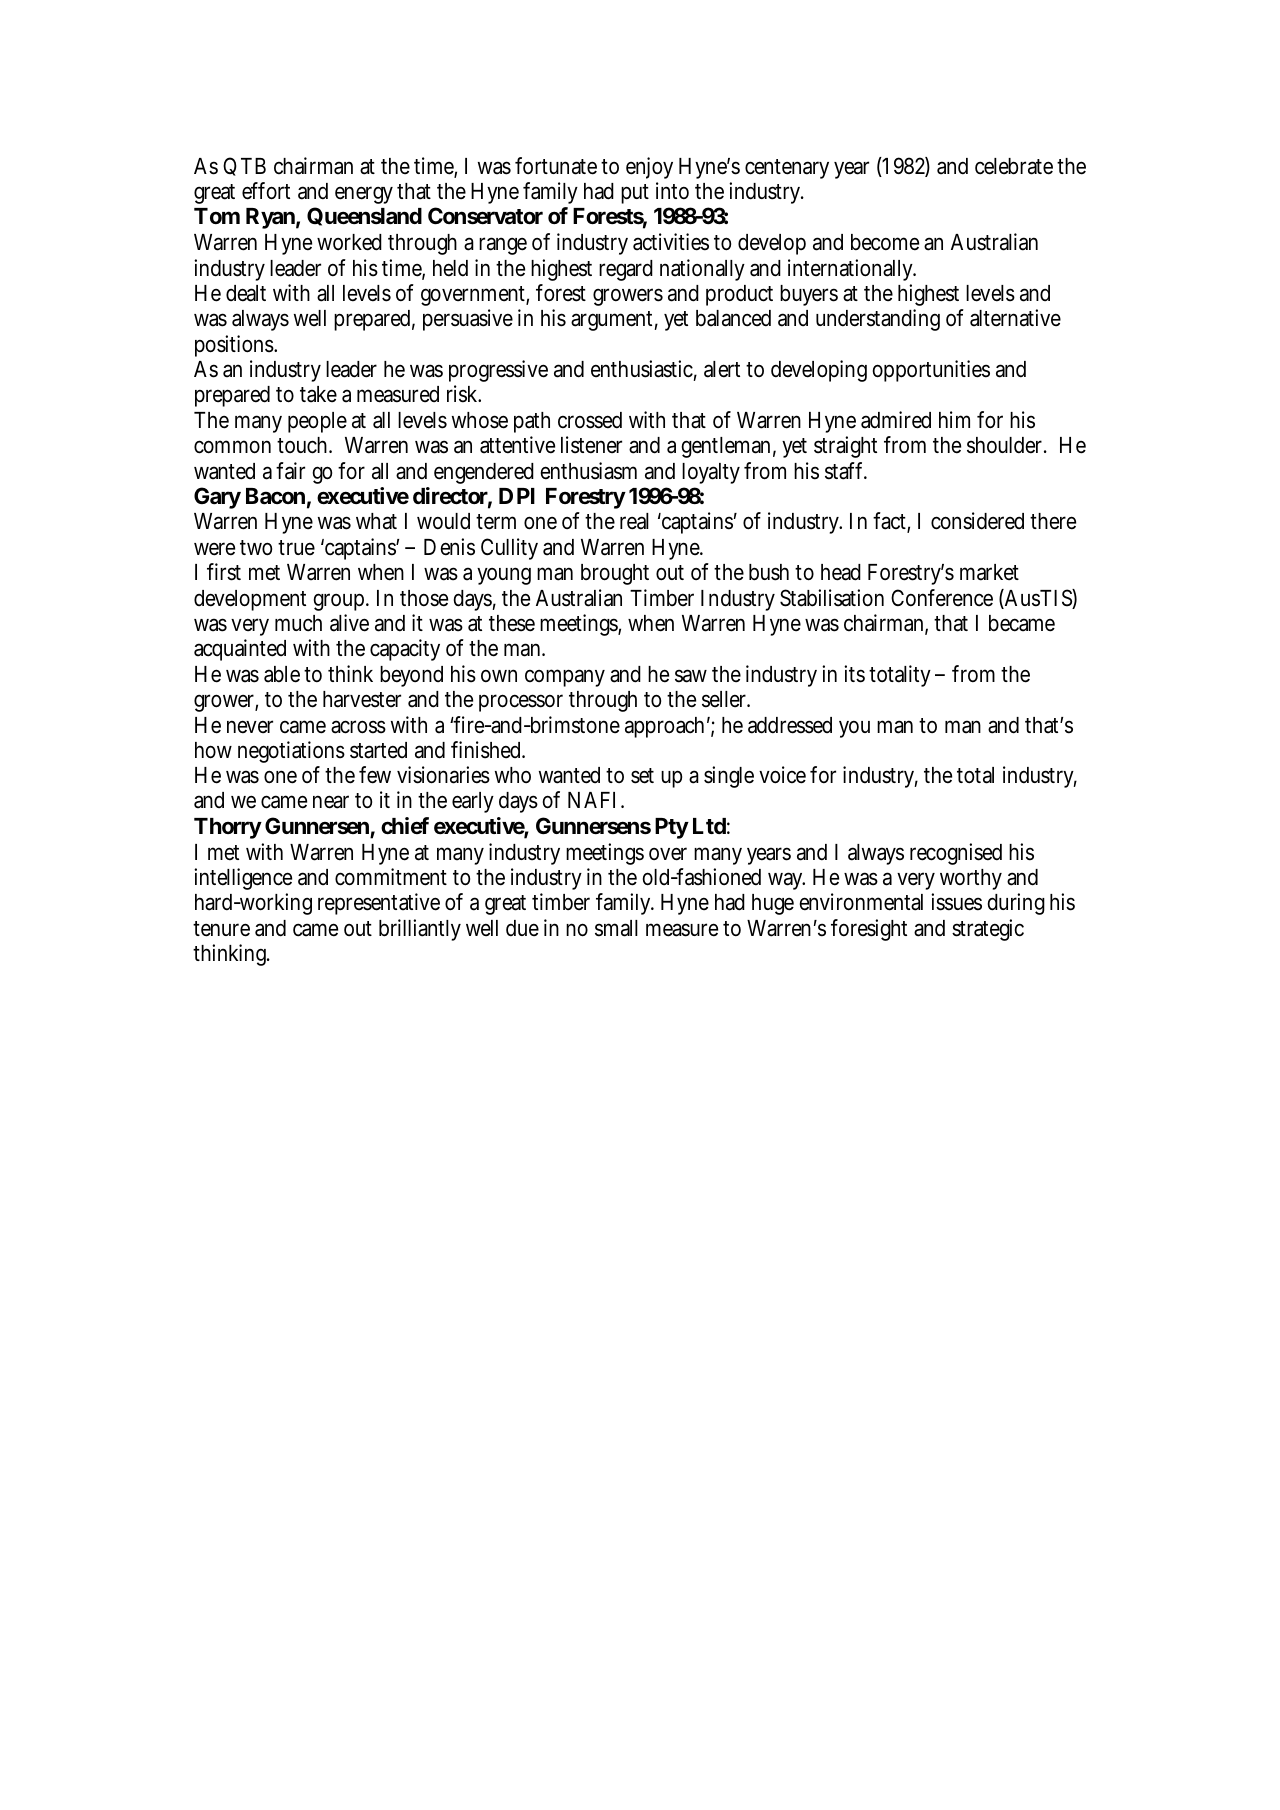 The width and height of the screenshot is (1280, 1810). Describe the element at coordinates (266, 191) in the screenshot. I see `effort` at that location.
